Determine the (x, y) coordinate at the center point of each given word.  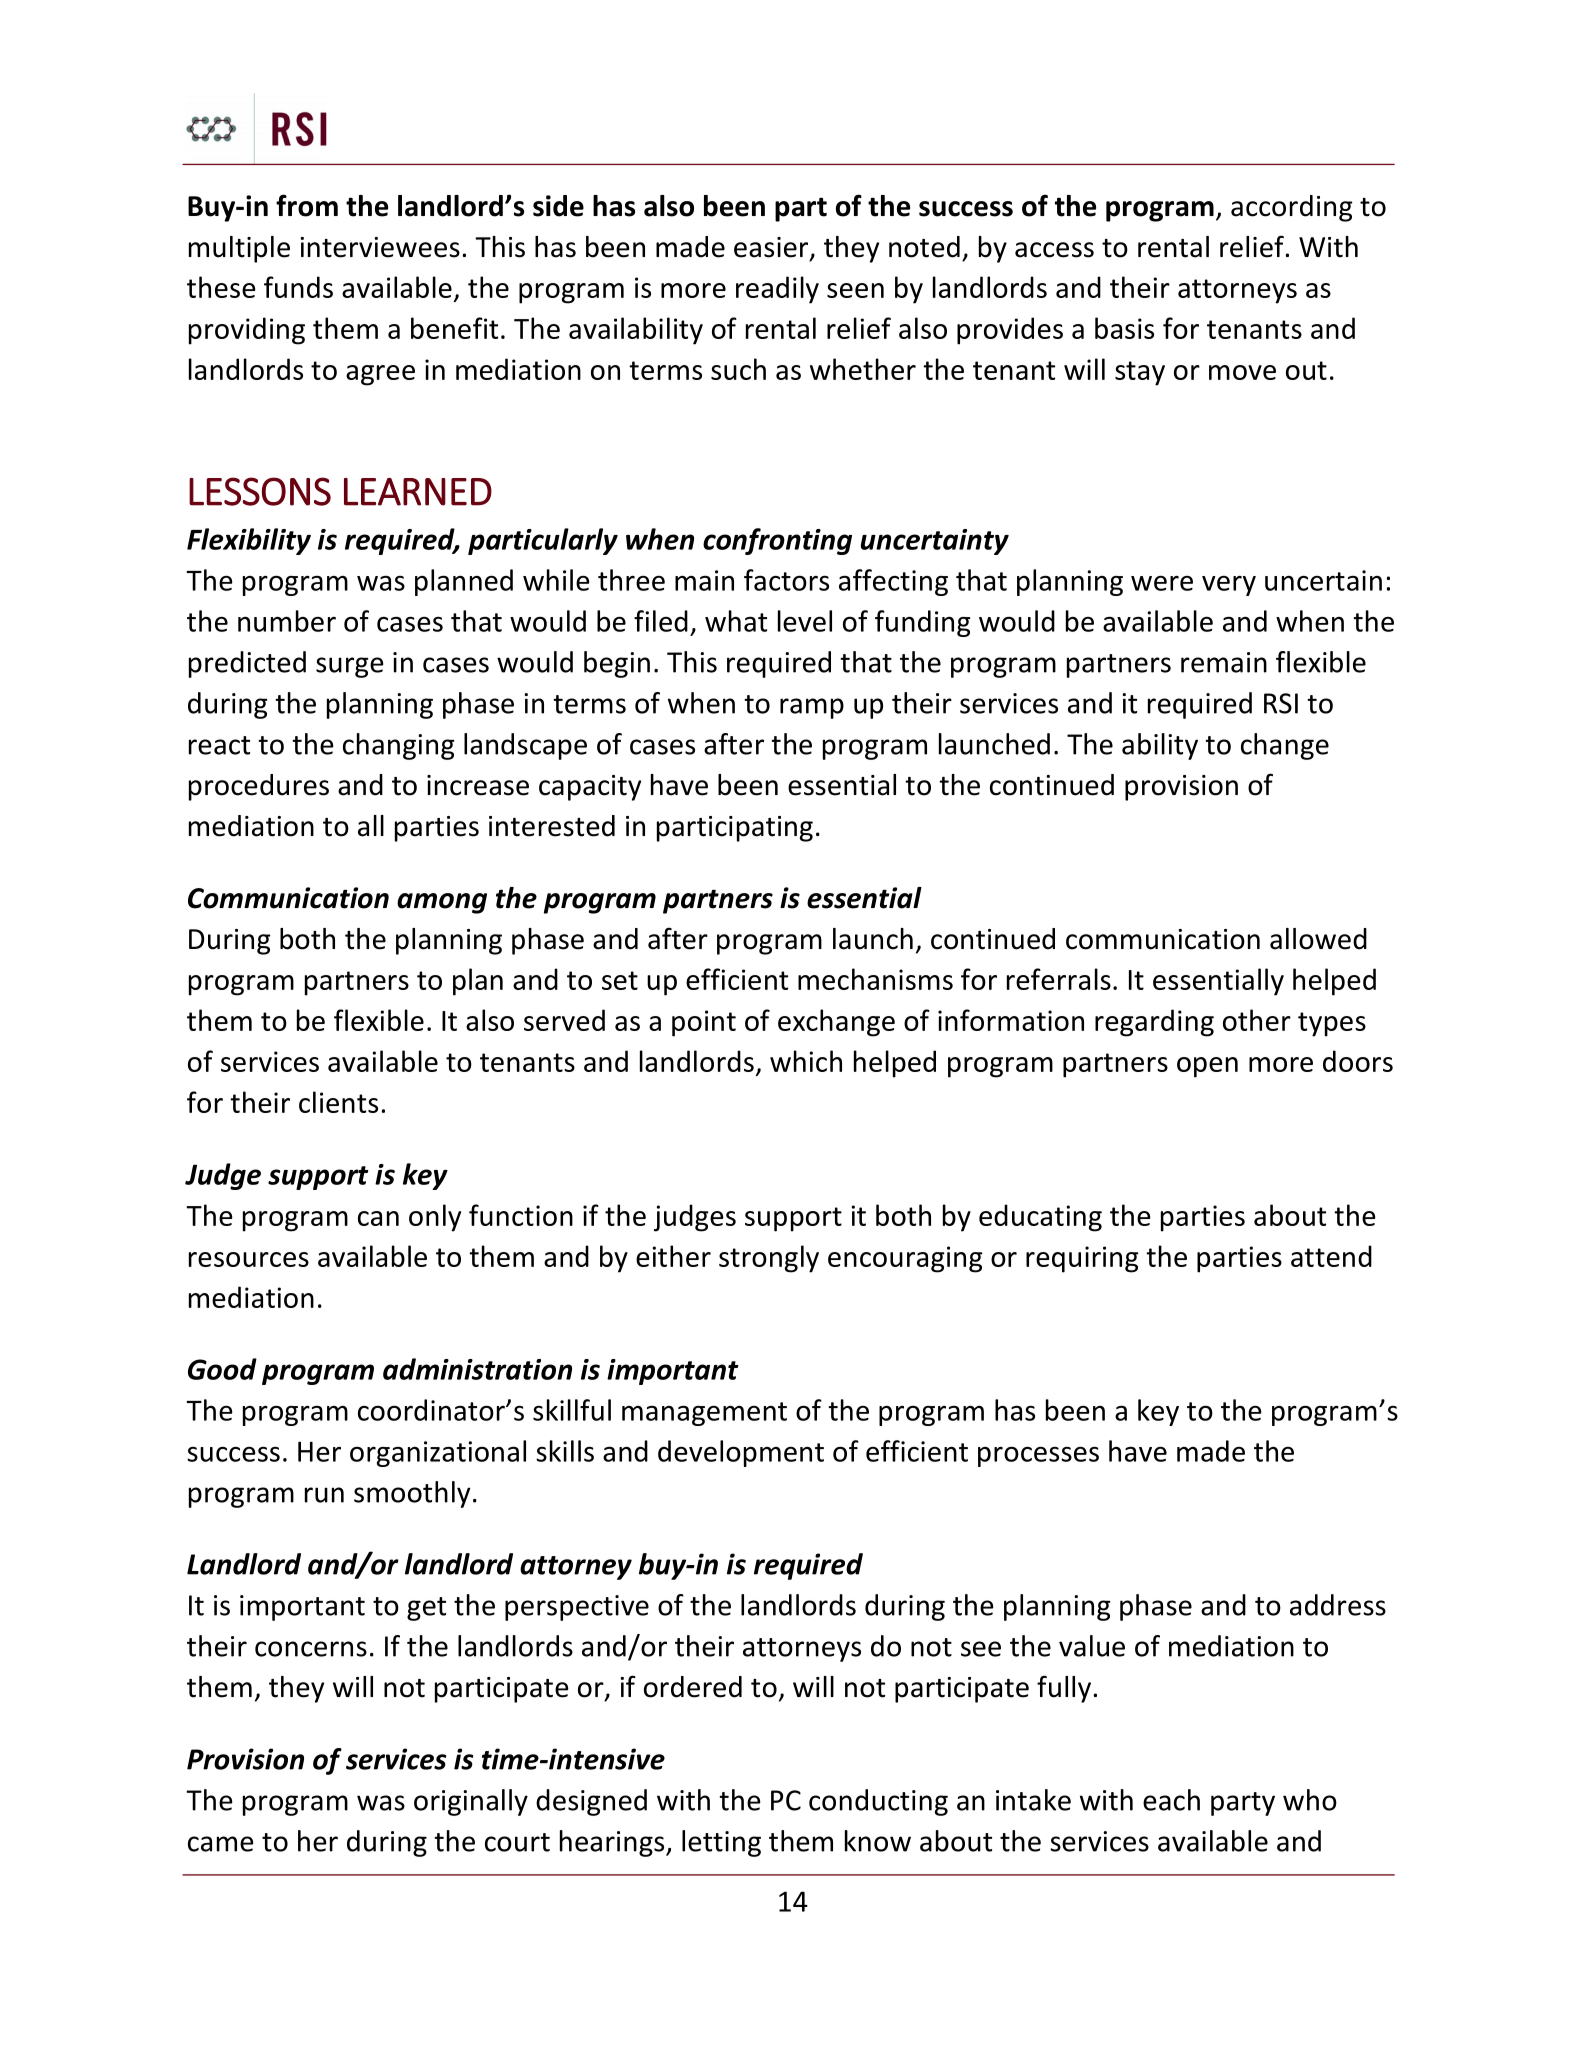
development (741, 1453)
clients (338, 1102)
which (806, 1061)
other (1257, 1020)
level (805, 621)
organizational (438, 1453)
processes (1038, 1456)
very (1229, 586)
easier (772, 248)
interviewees (380, 247)
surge (350, 667)
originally (471, 1802)
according (1292, 208)
